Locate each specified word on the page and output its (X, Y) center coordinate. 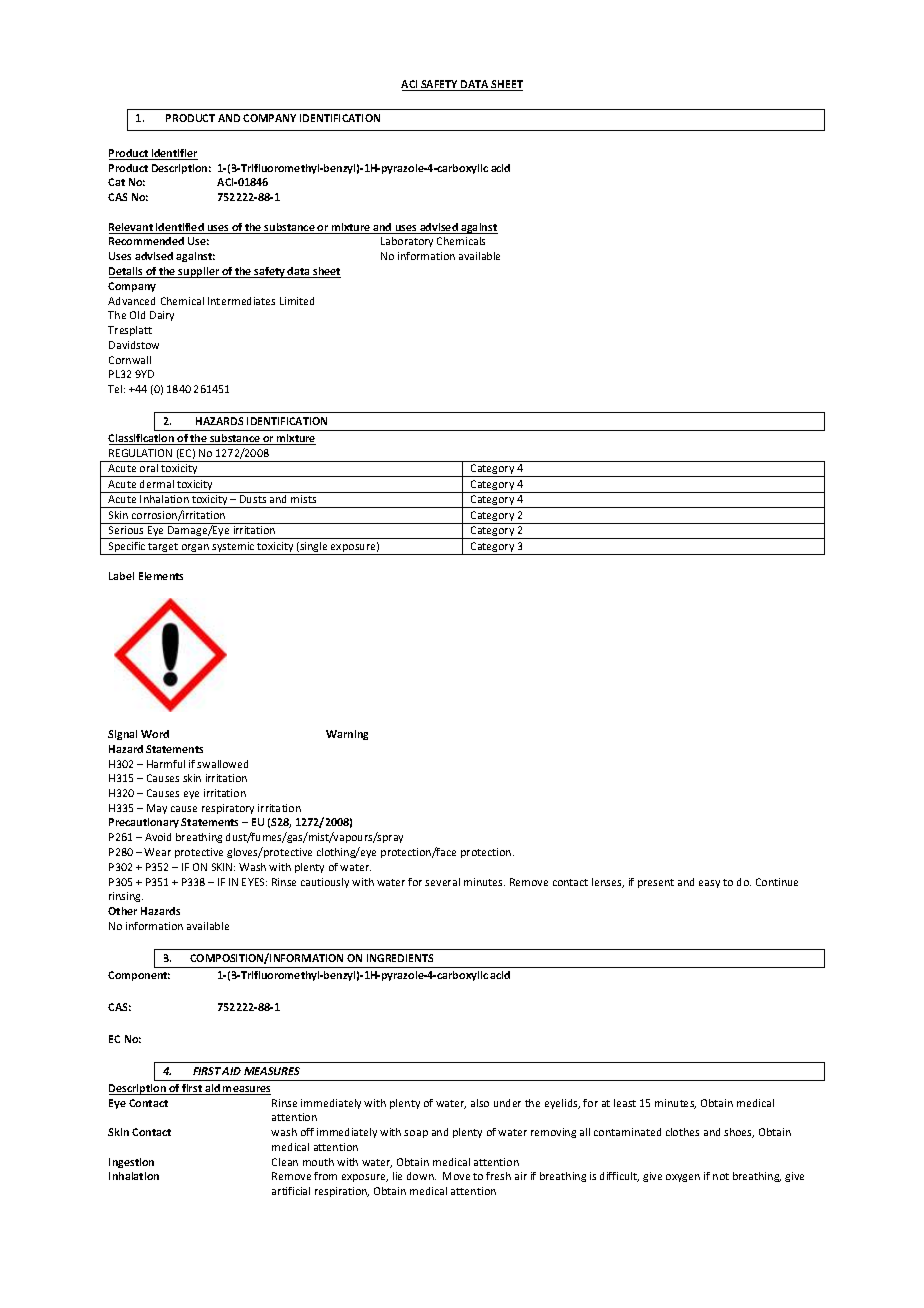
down (421, 1176)
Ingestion (131, 1163)
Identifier (173, 154)
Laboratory (407, 242)
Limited (297, 301)
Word (155, 734)
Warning (347, 735)
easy (709, 884)
